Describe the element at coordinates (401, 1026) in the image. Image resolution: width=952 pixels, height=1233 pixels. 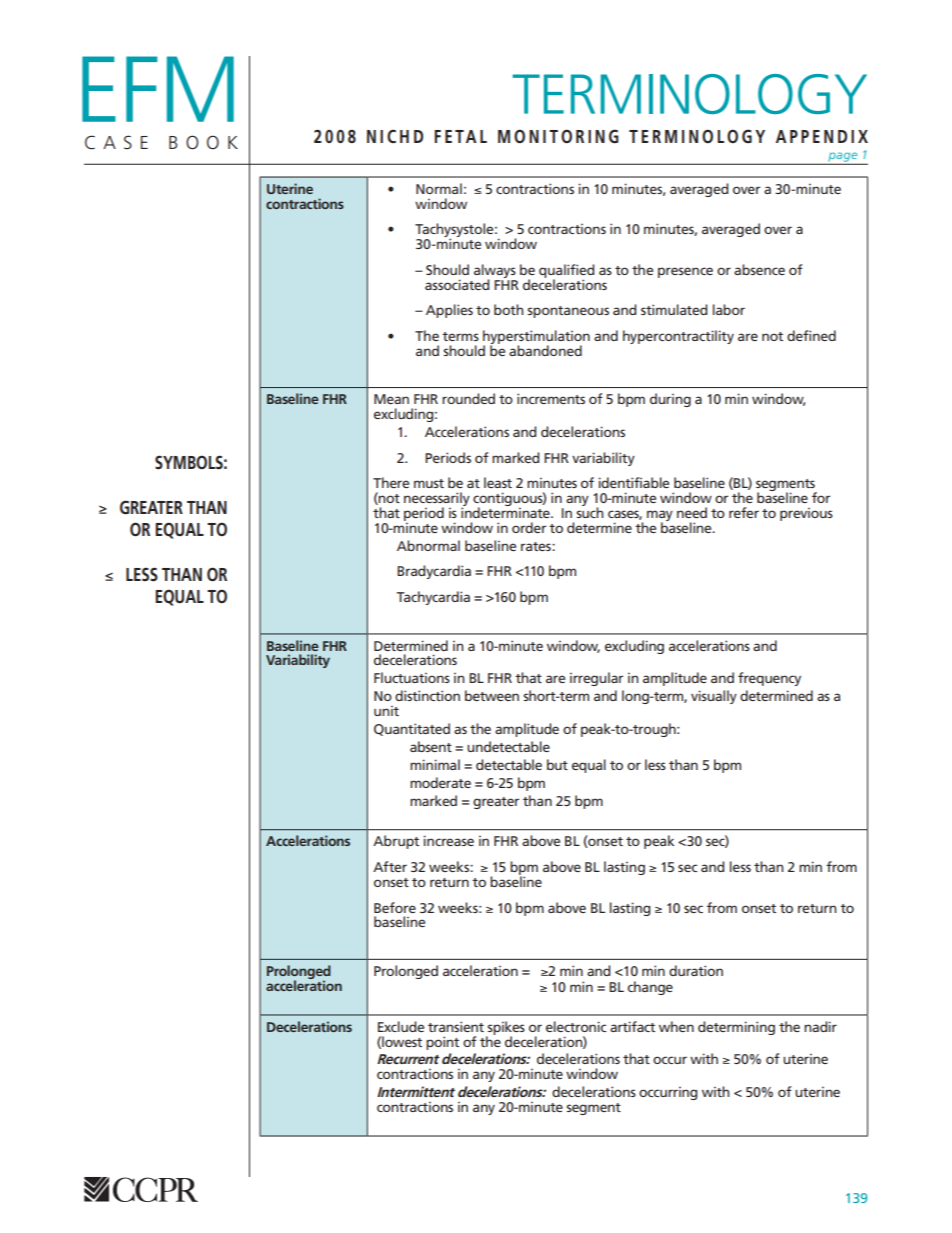
I see `Exclude` at that location.
